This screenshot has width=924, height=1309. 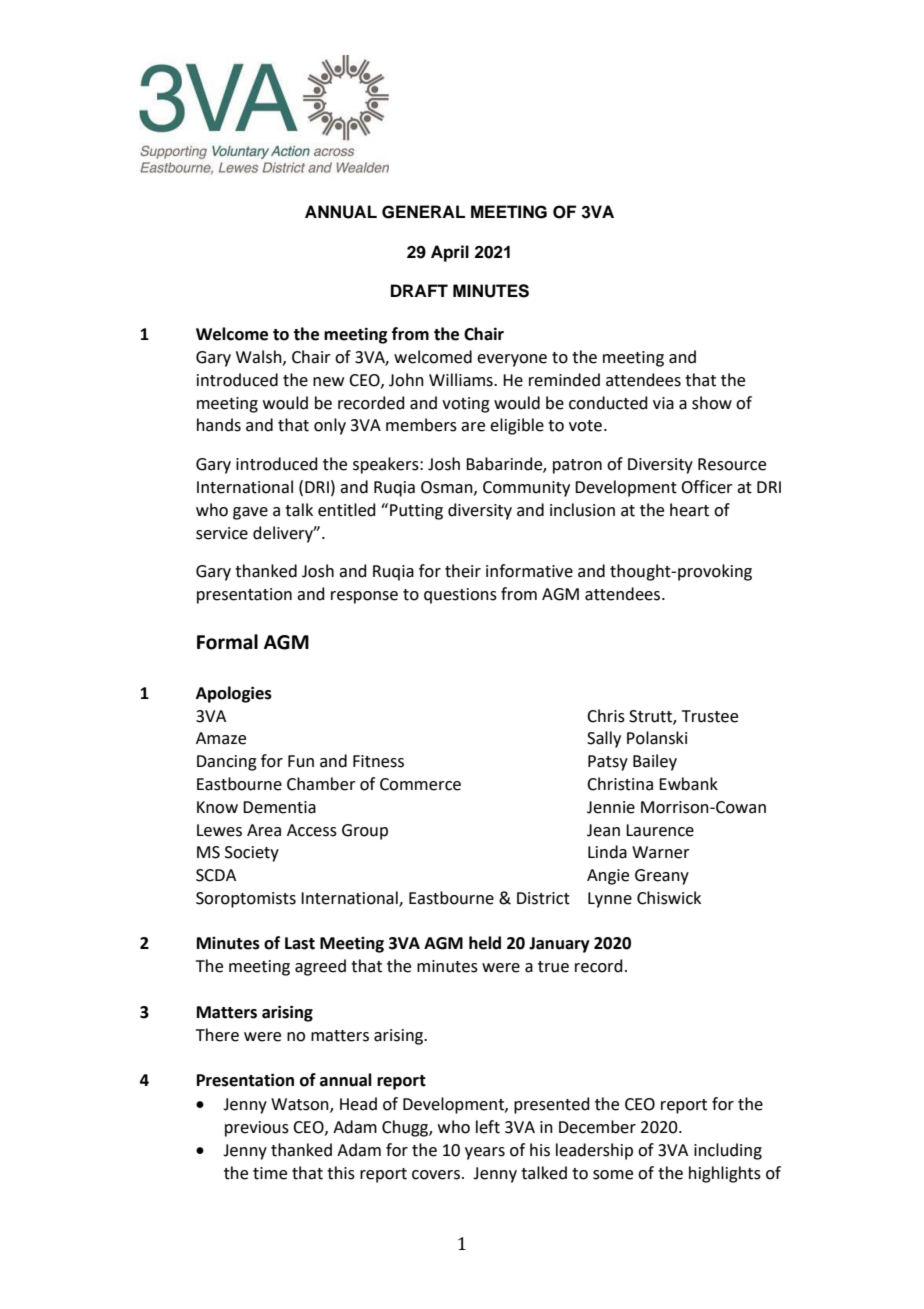 What do you see at coordinates (663, 403) in the screenshot?
I see `via` at bounding box center [663, 403].
